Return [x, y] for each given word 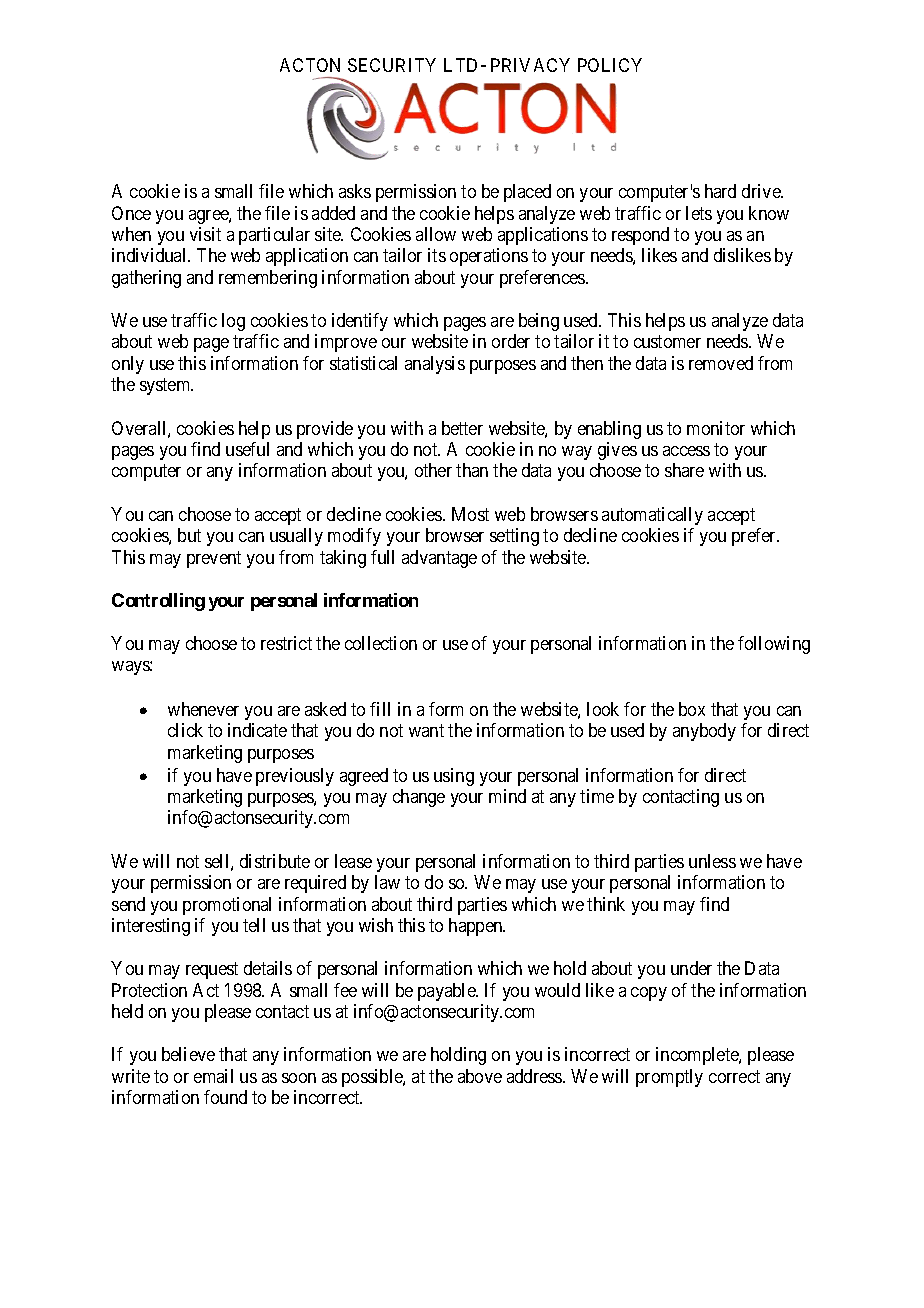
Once [131, 213]
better [462, 428]
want [426, 731]
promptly [669, 1078]
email [213, 1076]
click [185, 730]
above [480, 1076]
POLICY [610, 65]
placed [527, 193]
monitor [716, 428]
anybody [704, 732]
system [166, 387]
